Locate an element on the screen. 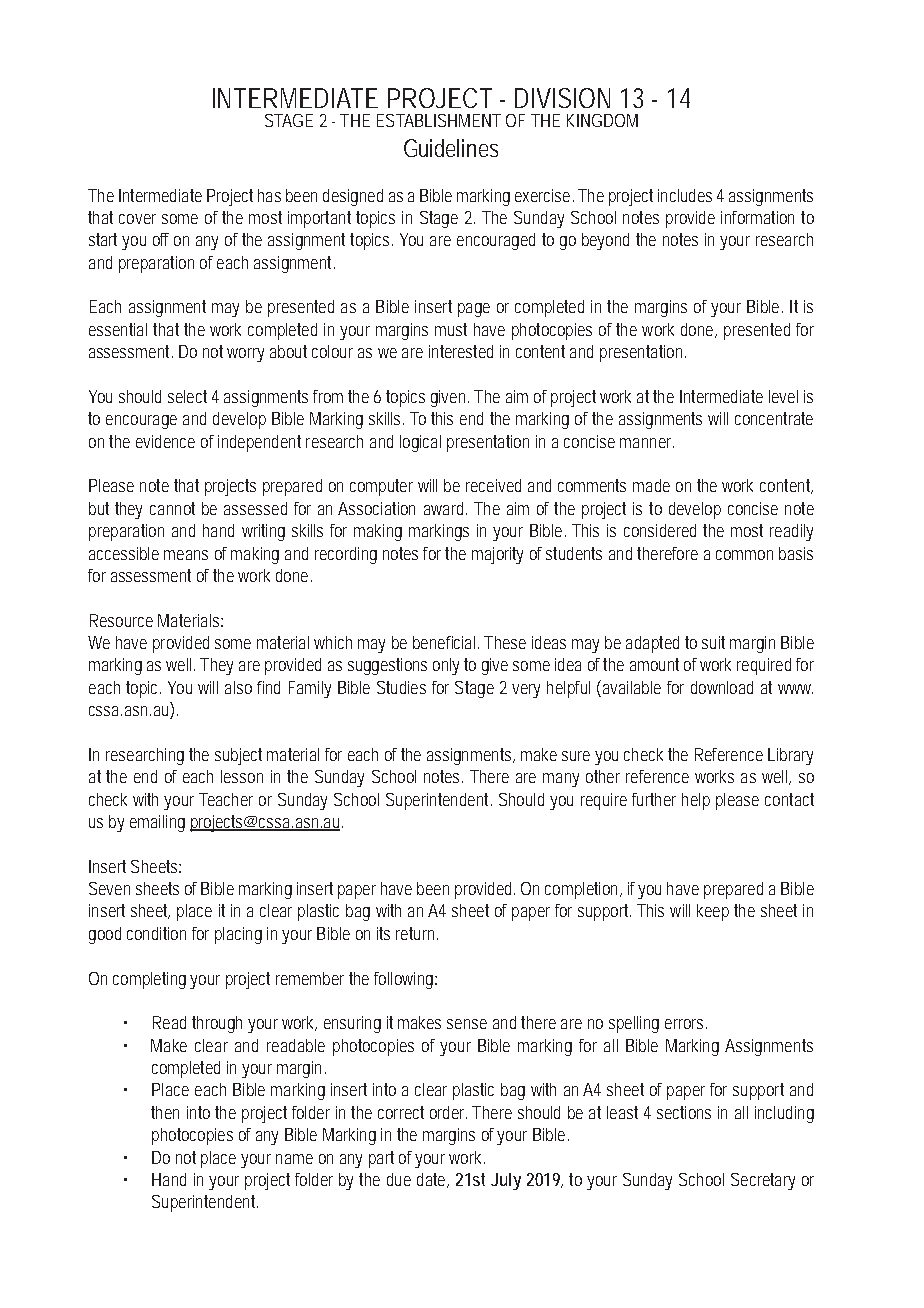  has is located at coordinates (269, 195).
